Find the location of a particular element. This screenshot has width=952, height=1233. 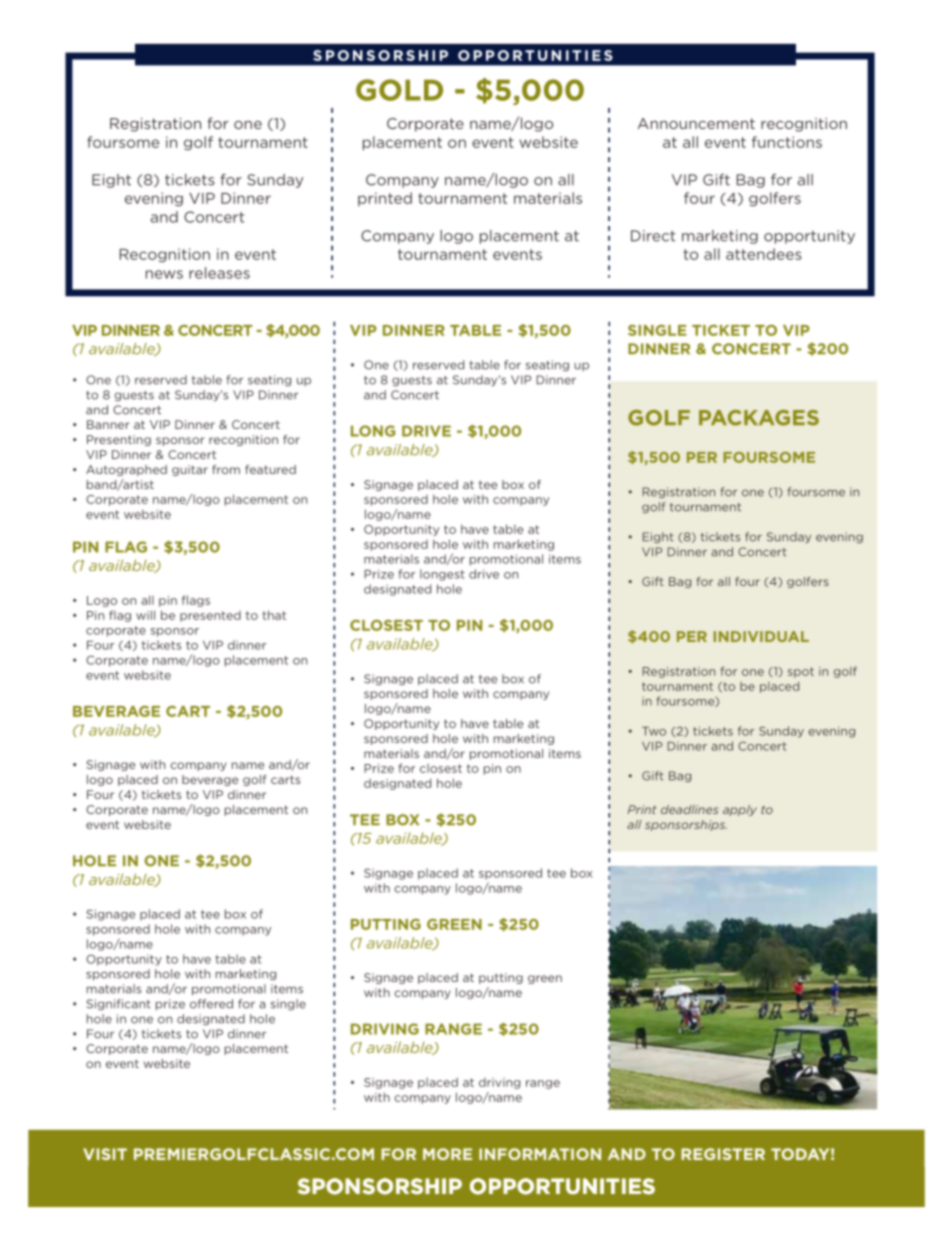

VISIT is located at coordinates (105, 1154).
